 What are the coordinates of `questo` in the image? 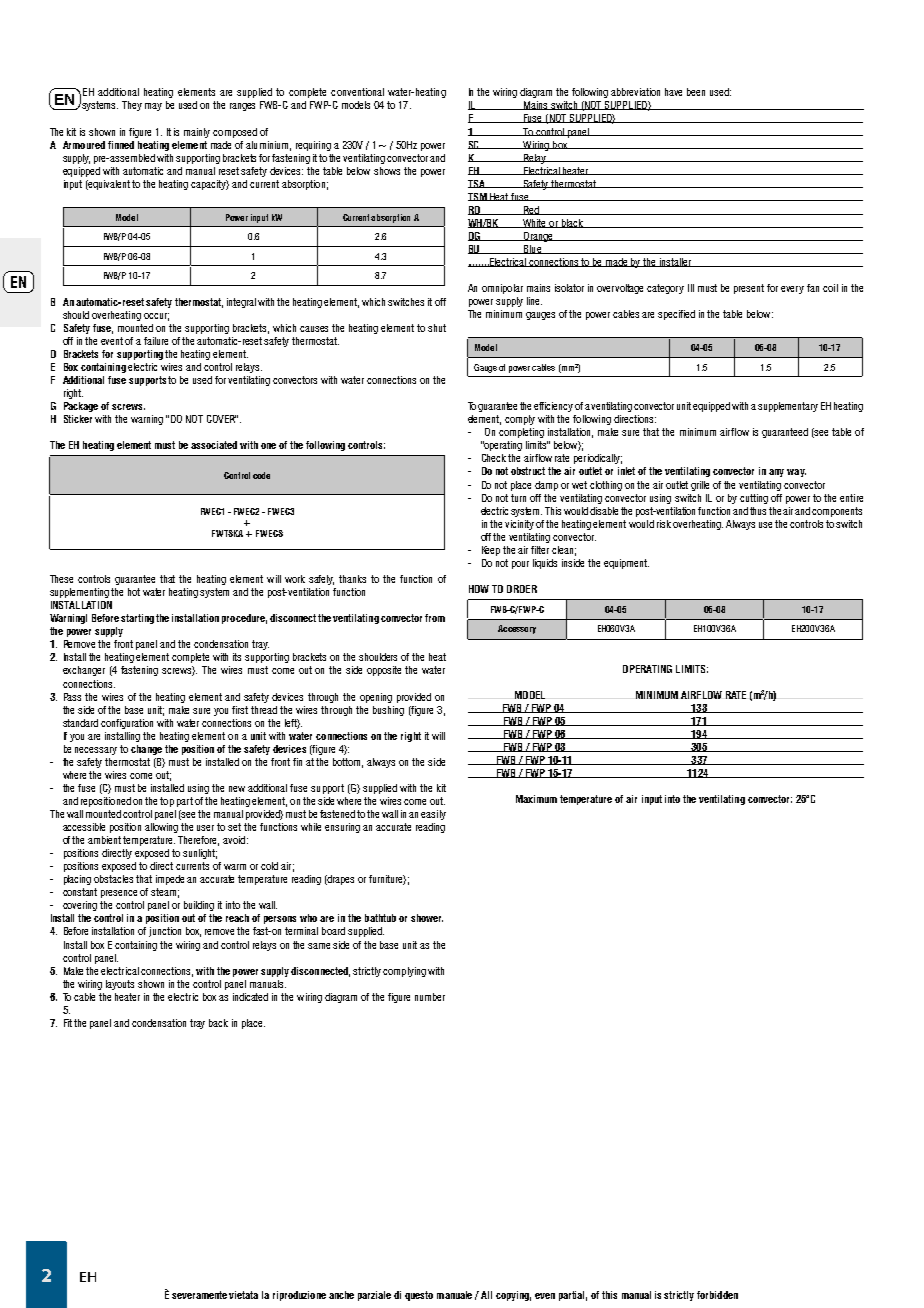 It's located at (419, 1296).
